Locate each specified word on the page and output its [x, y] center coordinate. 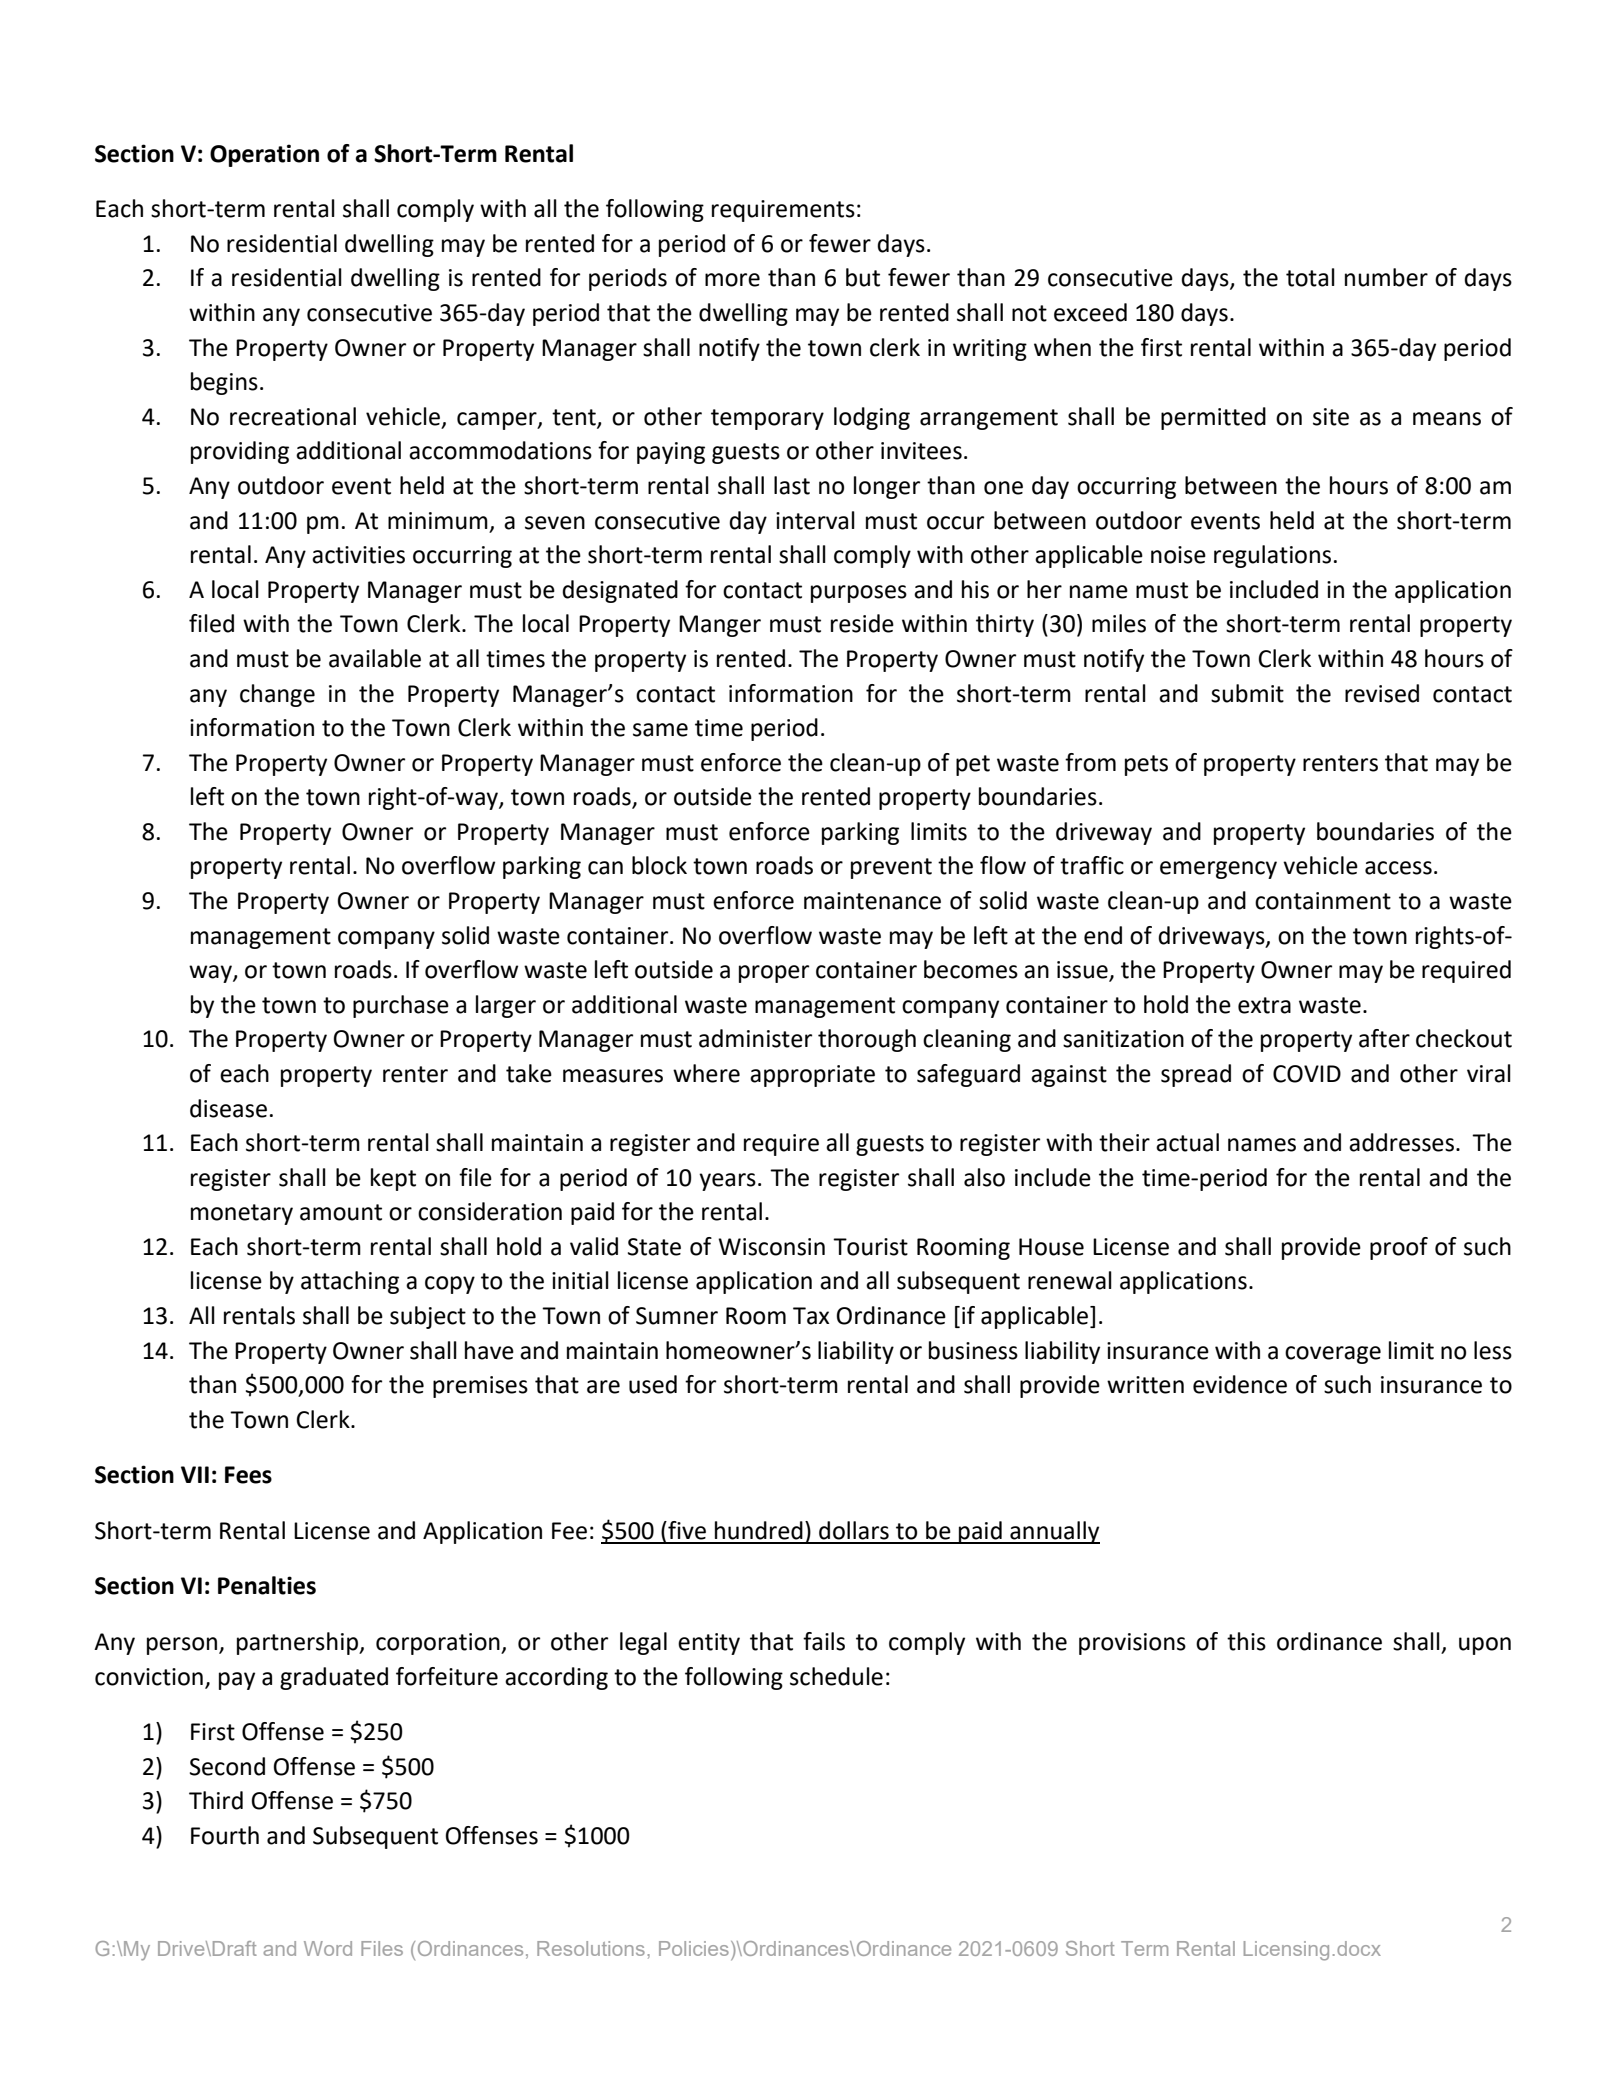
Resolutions [591, 1948]
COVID [1307, 1074]
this [1246, 1641]
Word [328, 1948]
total [1310, 277]
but [863, 277]
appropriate [812, 1076]
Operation [264, 155]
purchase [401, 1006]
